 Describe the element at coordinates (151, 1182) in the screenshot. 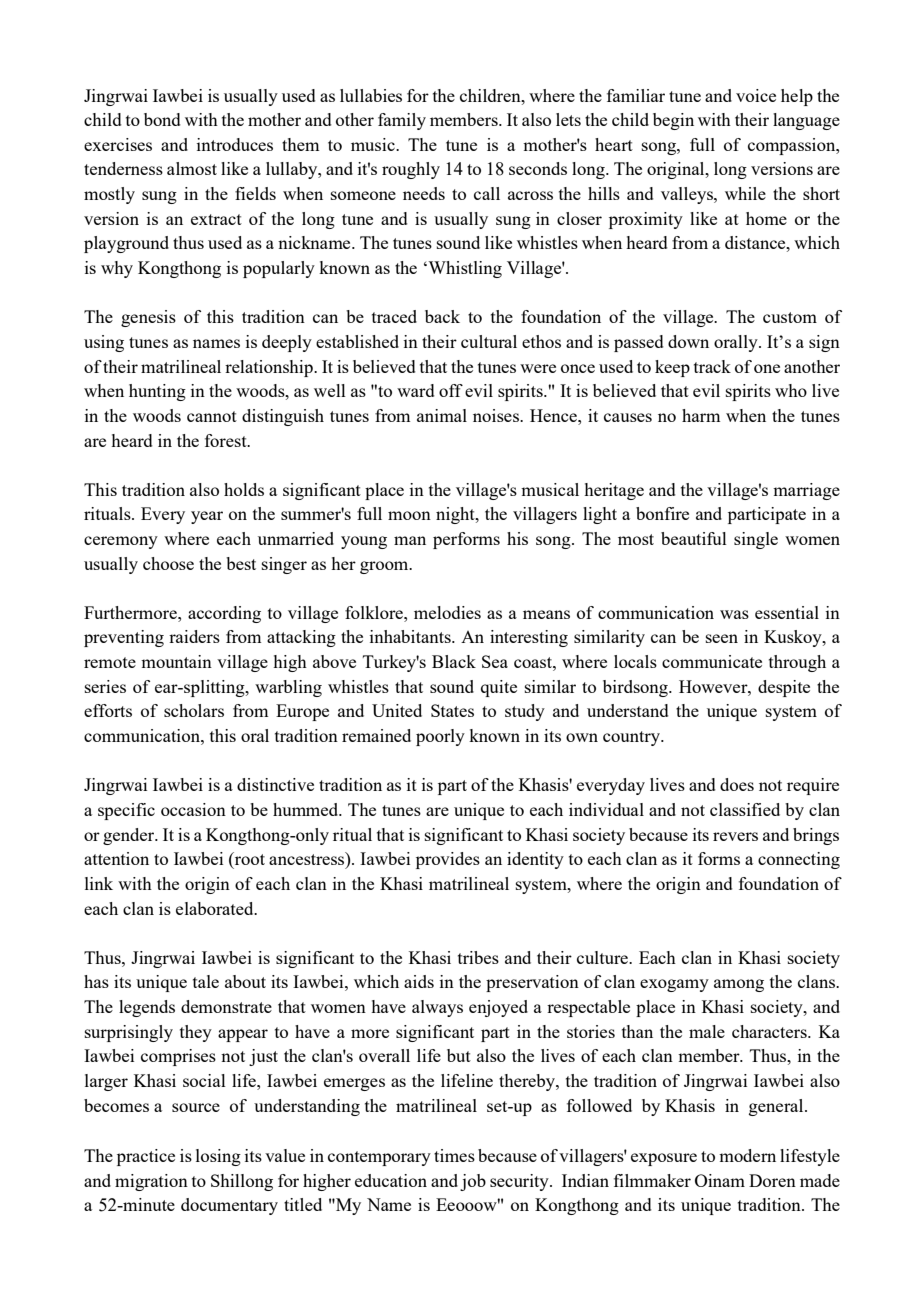

I see `migration` at that location.
